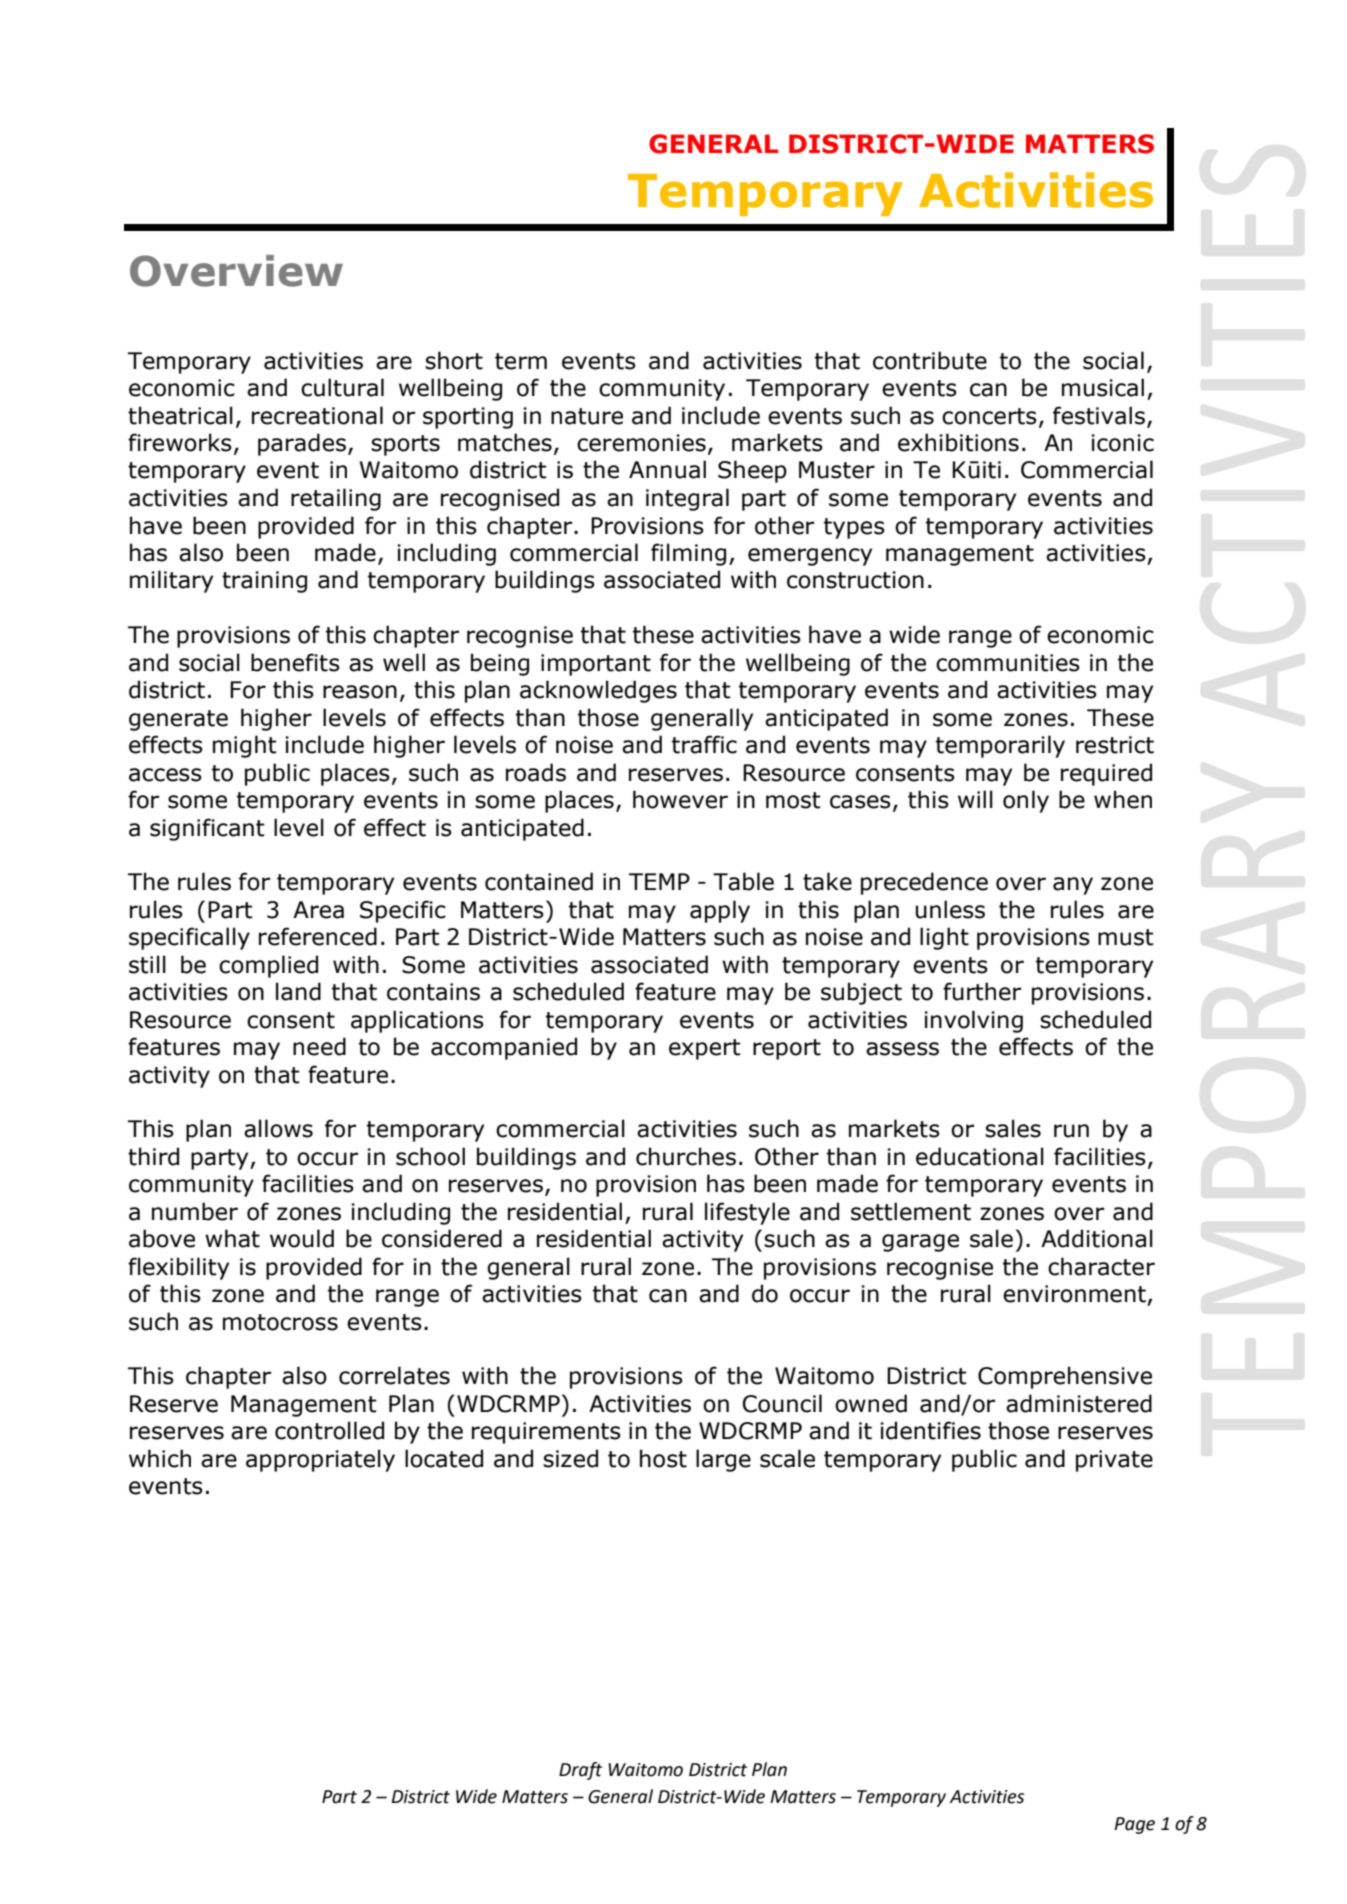 This page has height=1904, width=1347. Describe the element at coordinates (663, 1458) in the page. I see `host` at that location.
